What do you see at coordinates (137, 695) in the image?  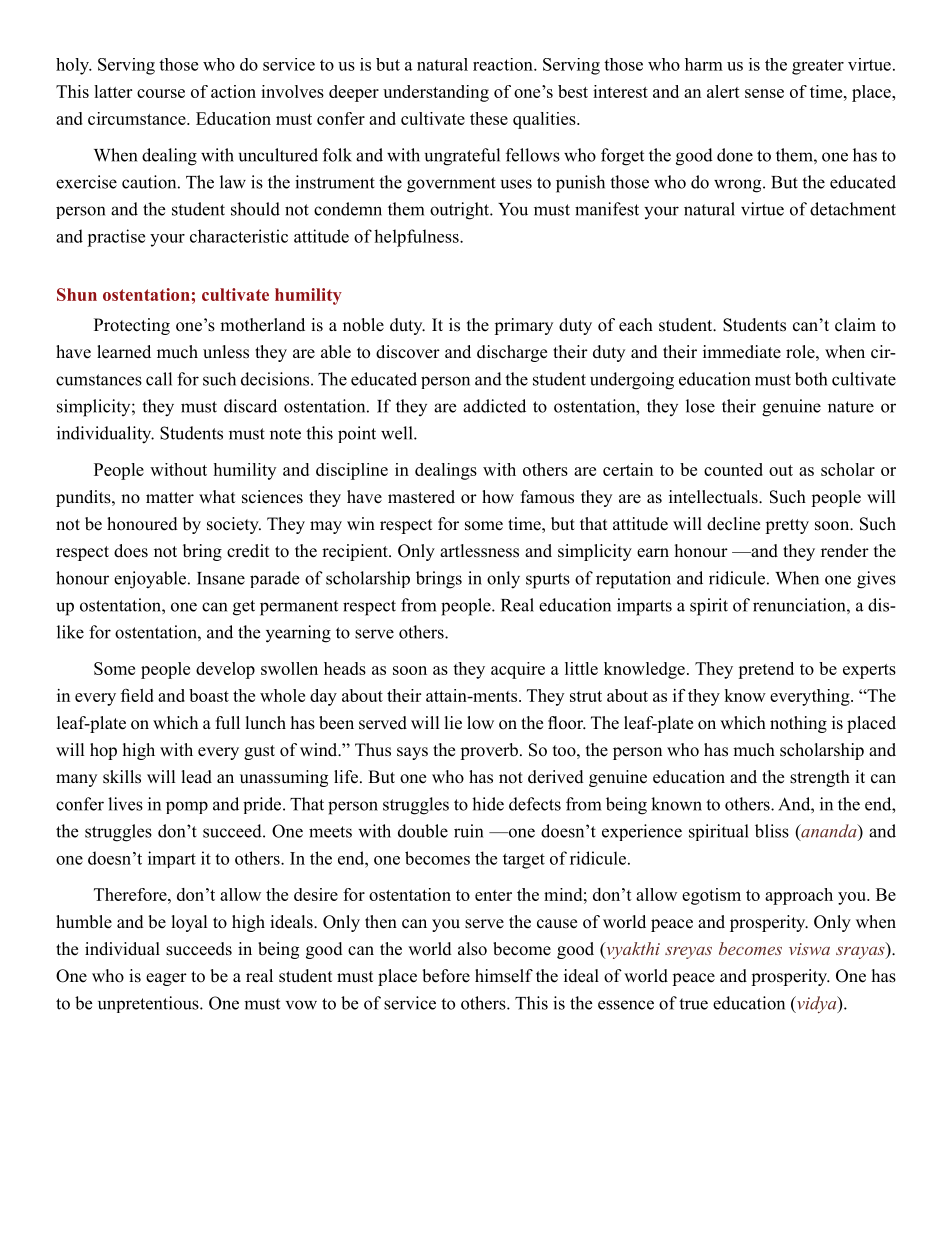 I see `field` at bounding box center [137, 695].
